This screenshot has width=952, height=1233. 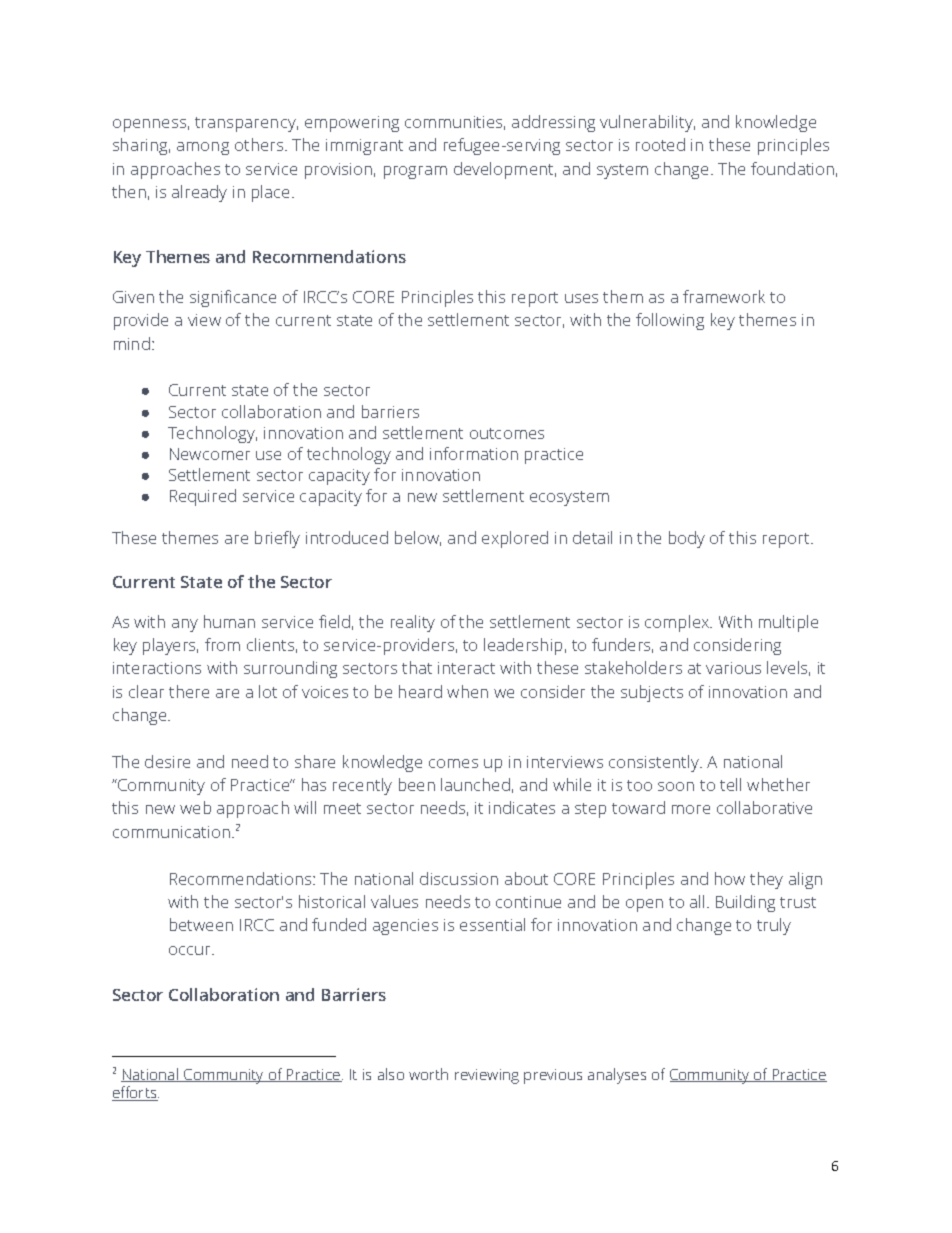 I want to click on communities, so click(x=455, y=123).
